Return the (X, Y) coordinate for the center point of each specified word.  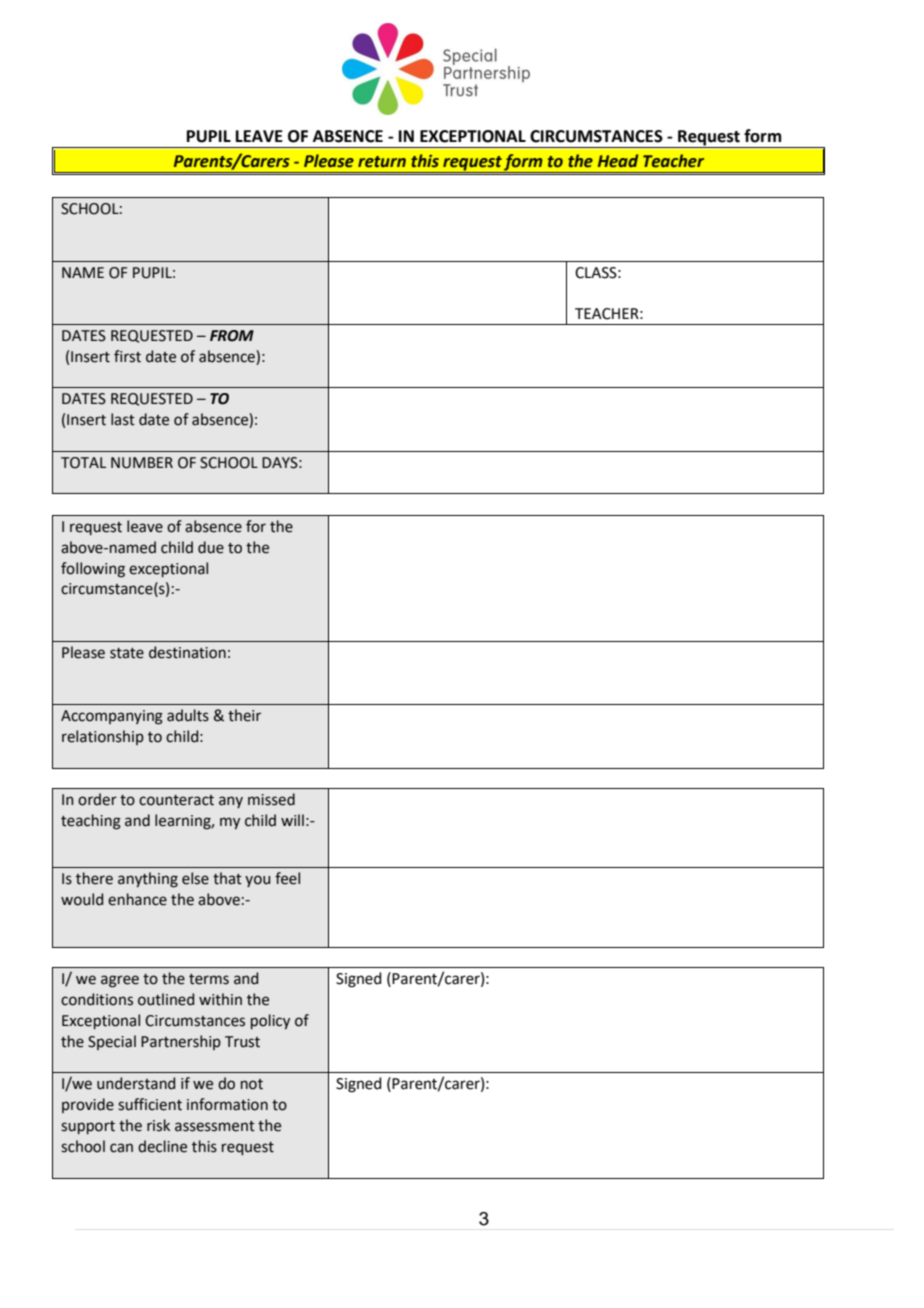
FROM (232, 336)
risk (158, 1125)
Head (618, 161)
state (127, 653)
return (382, 162)
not (252, 1084)
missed (271, 799)
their (244, 715)
